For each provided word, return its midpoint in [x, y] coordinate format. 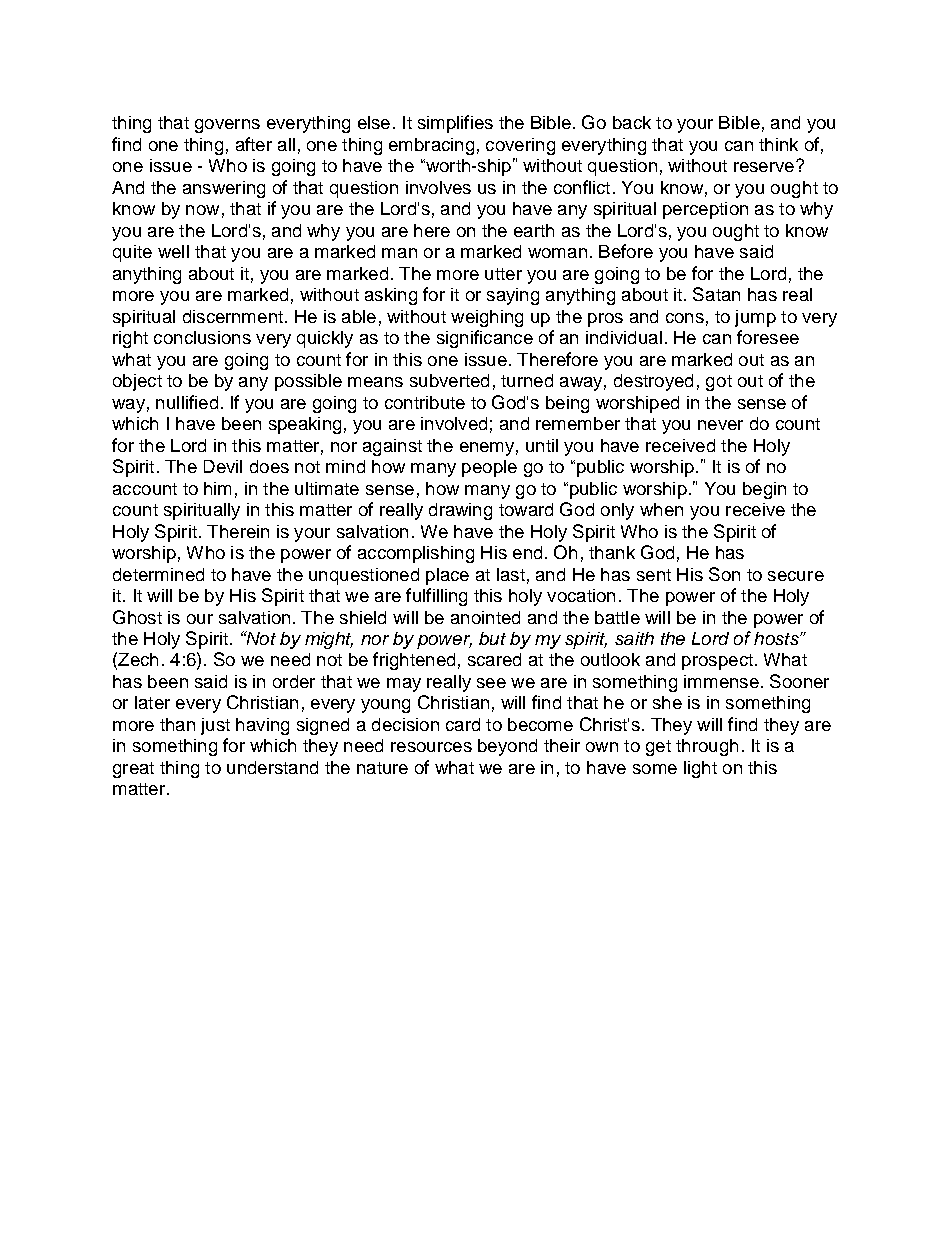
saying [513, 296]
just [215, 726]
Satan [716, 294]
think [778, 144]
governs [227, 126]
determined [158, 574]
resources [431, 747]
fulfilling [436, 597]
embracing [431, 146]
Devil [223, 466]
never [720, 425]
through [707, 747]
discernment [233, 316]
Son [724, 574]
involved [454, 423]
